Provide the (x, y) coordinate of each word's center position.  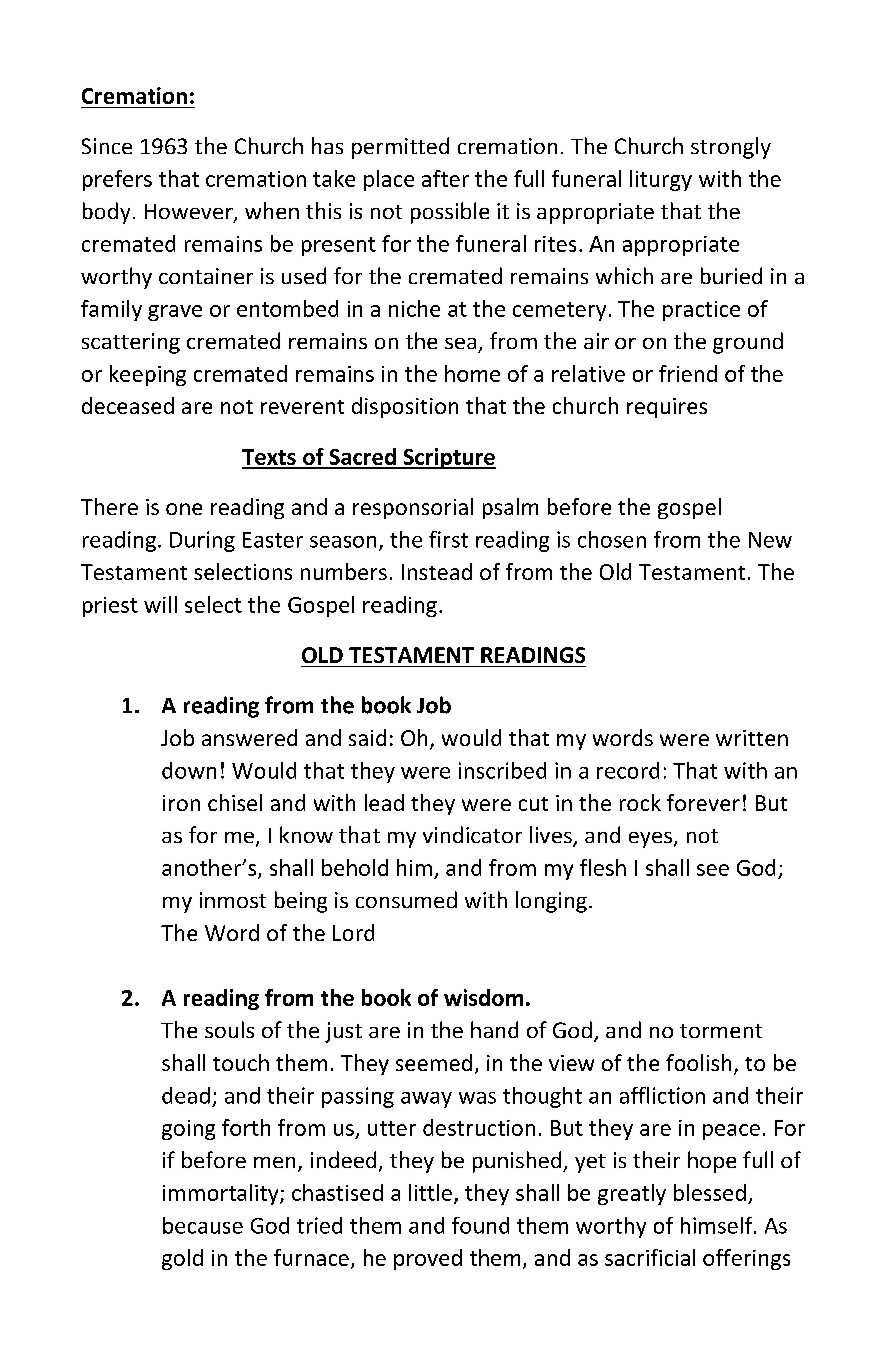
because (203, 1225)
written (752, 738)
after (445, 178)
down (189, 770)
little (430, 1192)
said (367, 737)
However (190, 213)
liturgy (661, 180)
